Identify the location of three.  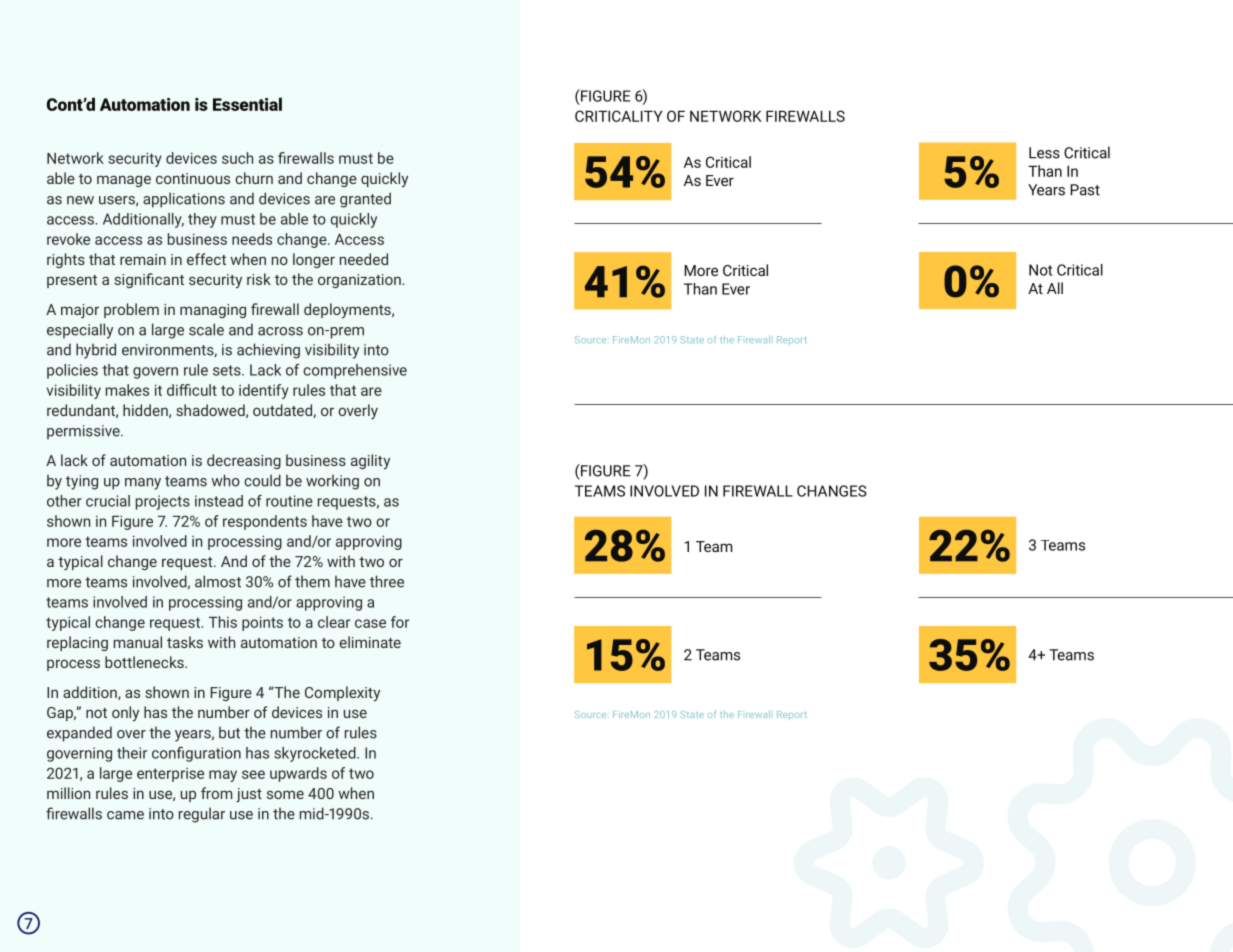
(387, 581).
